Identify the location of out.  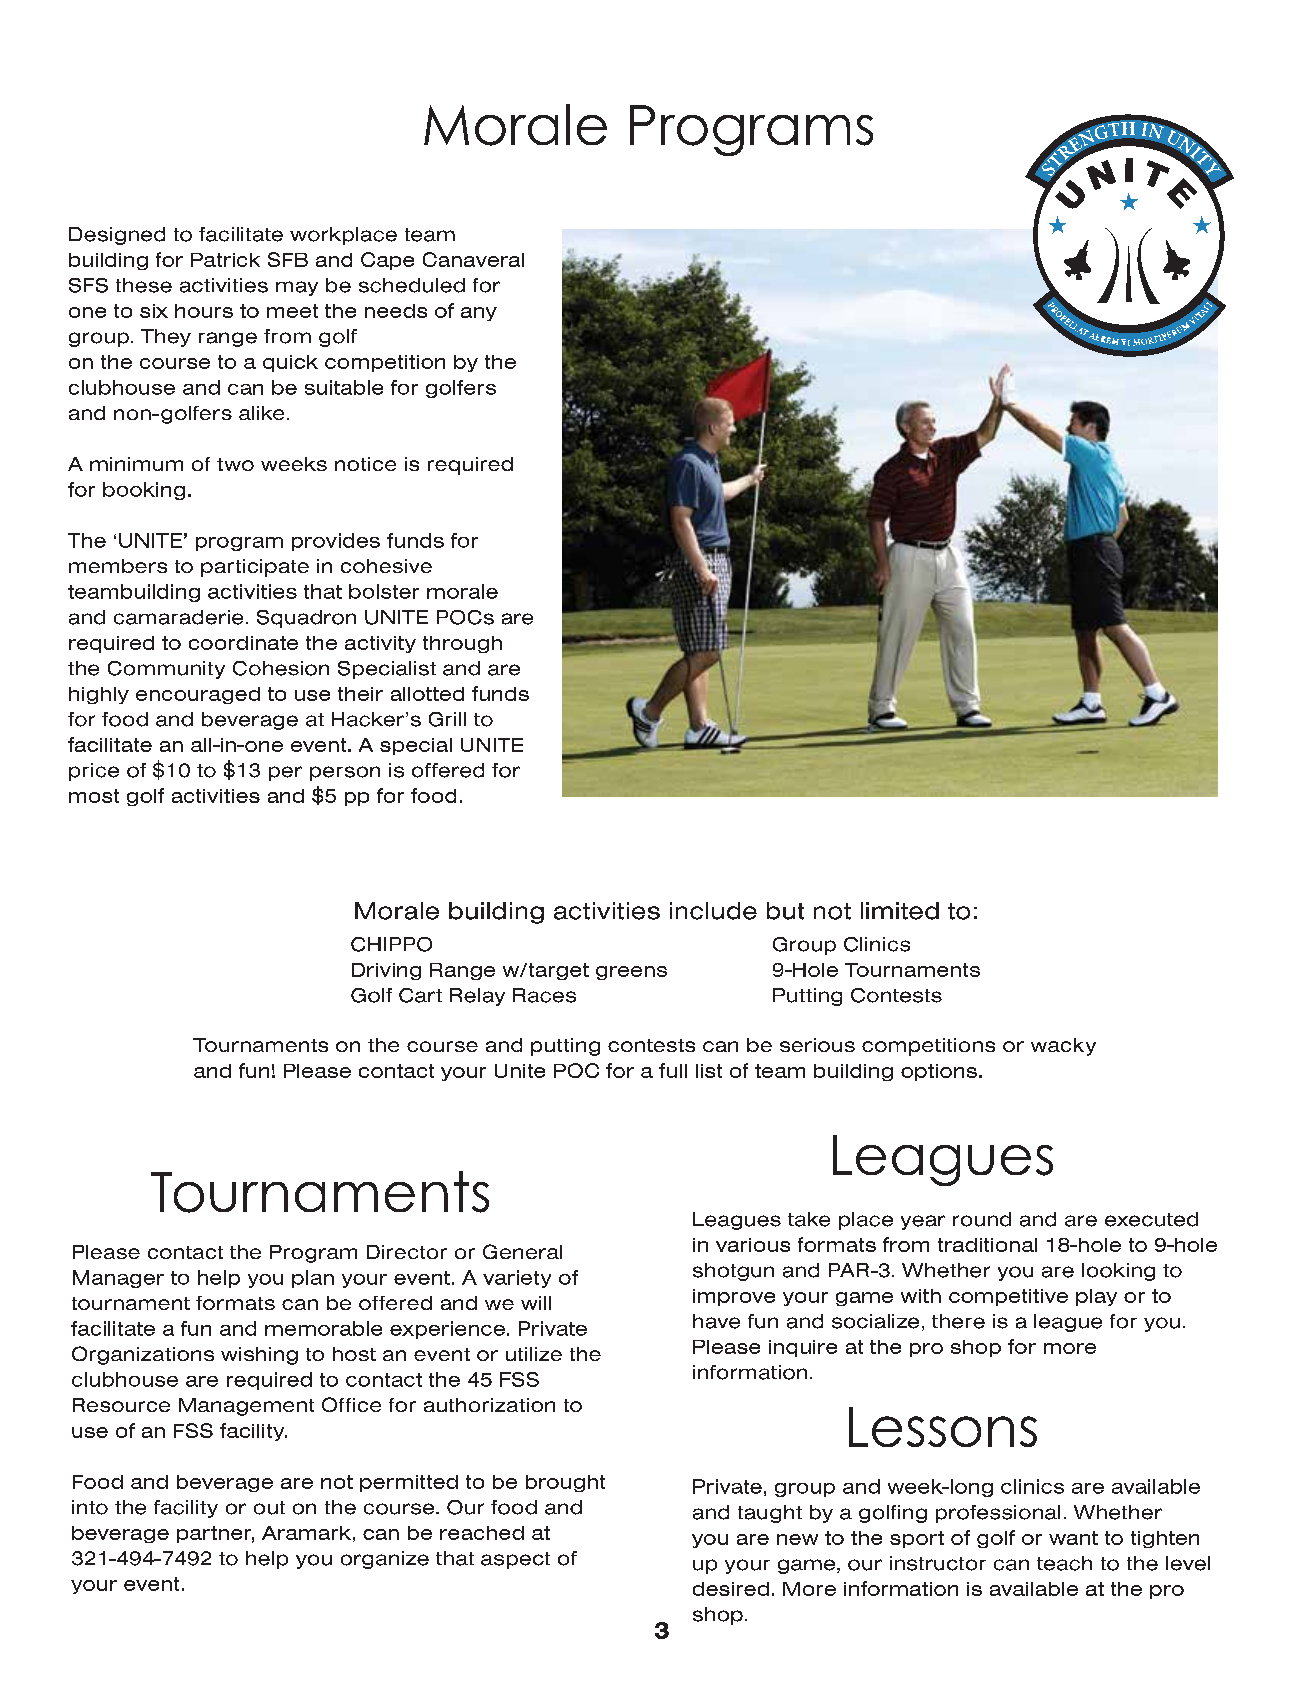
(269, 1508).
